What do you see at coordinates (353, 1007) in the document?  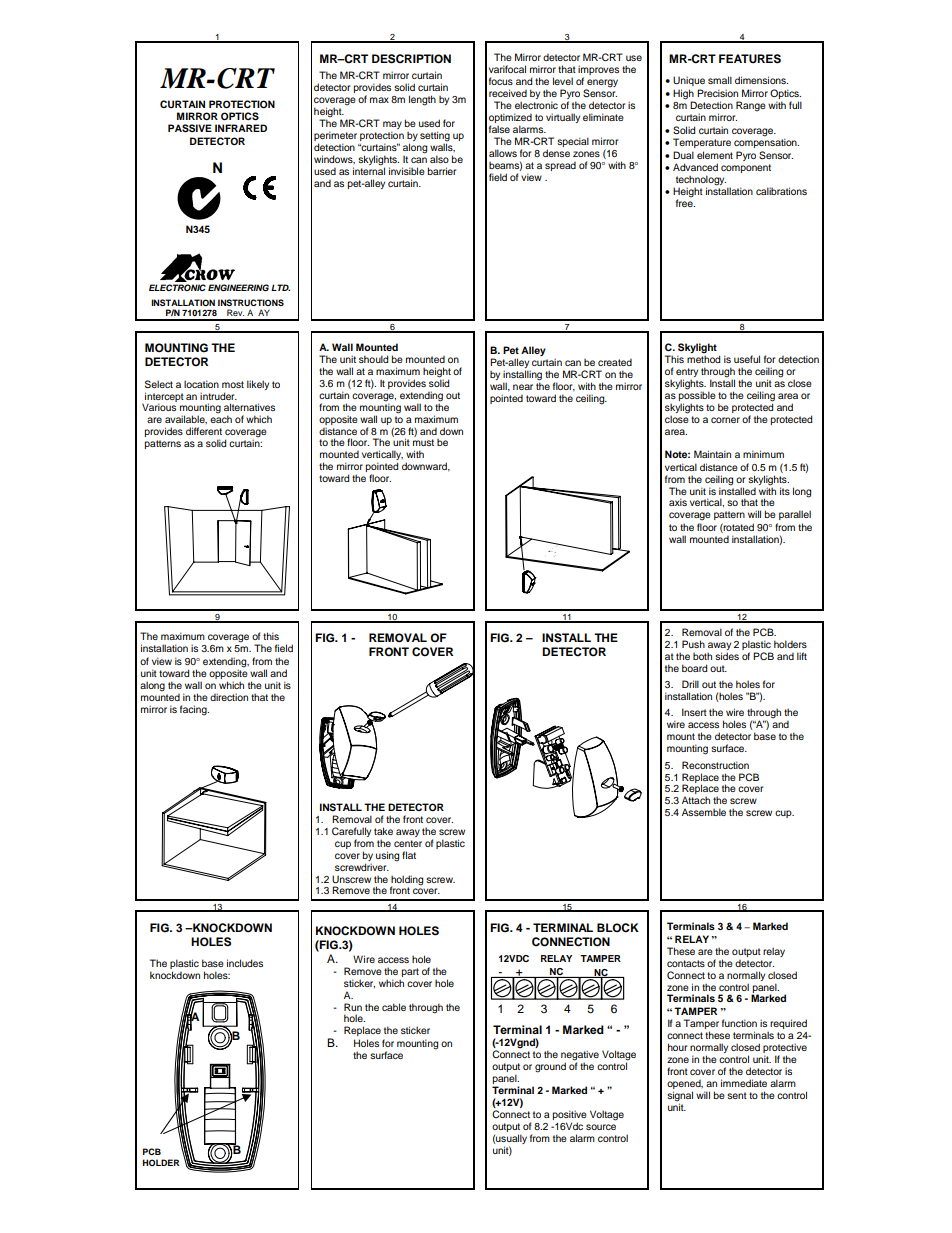 I see `Run` at bounding box center [353, 1007].
